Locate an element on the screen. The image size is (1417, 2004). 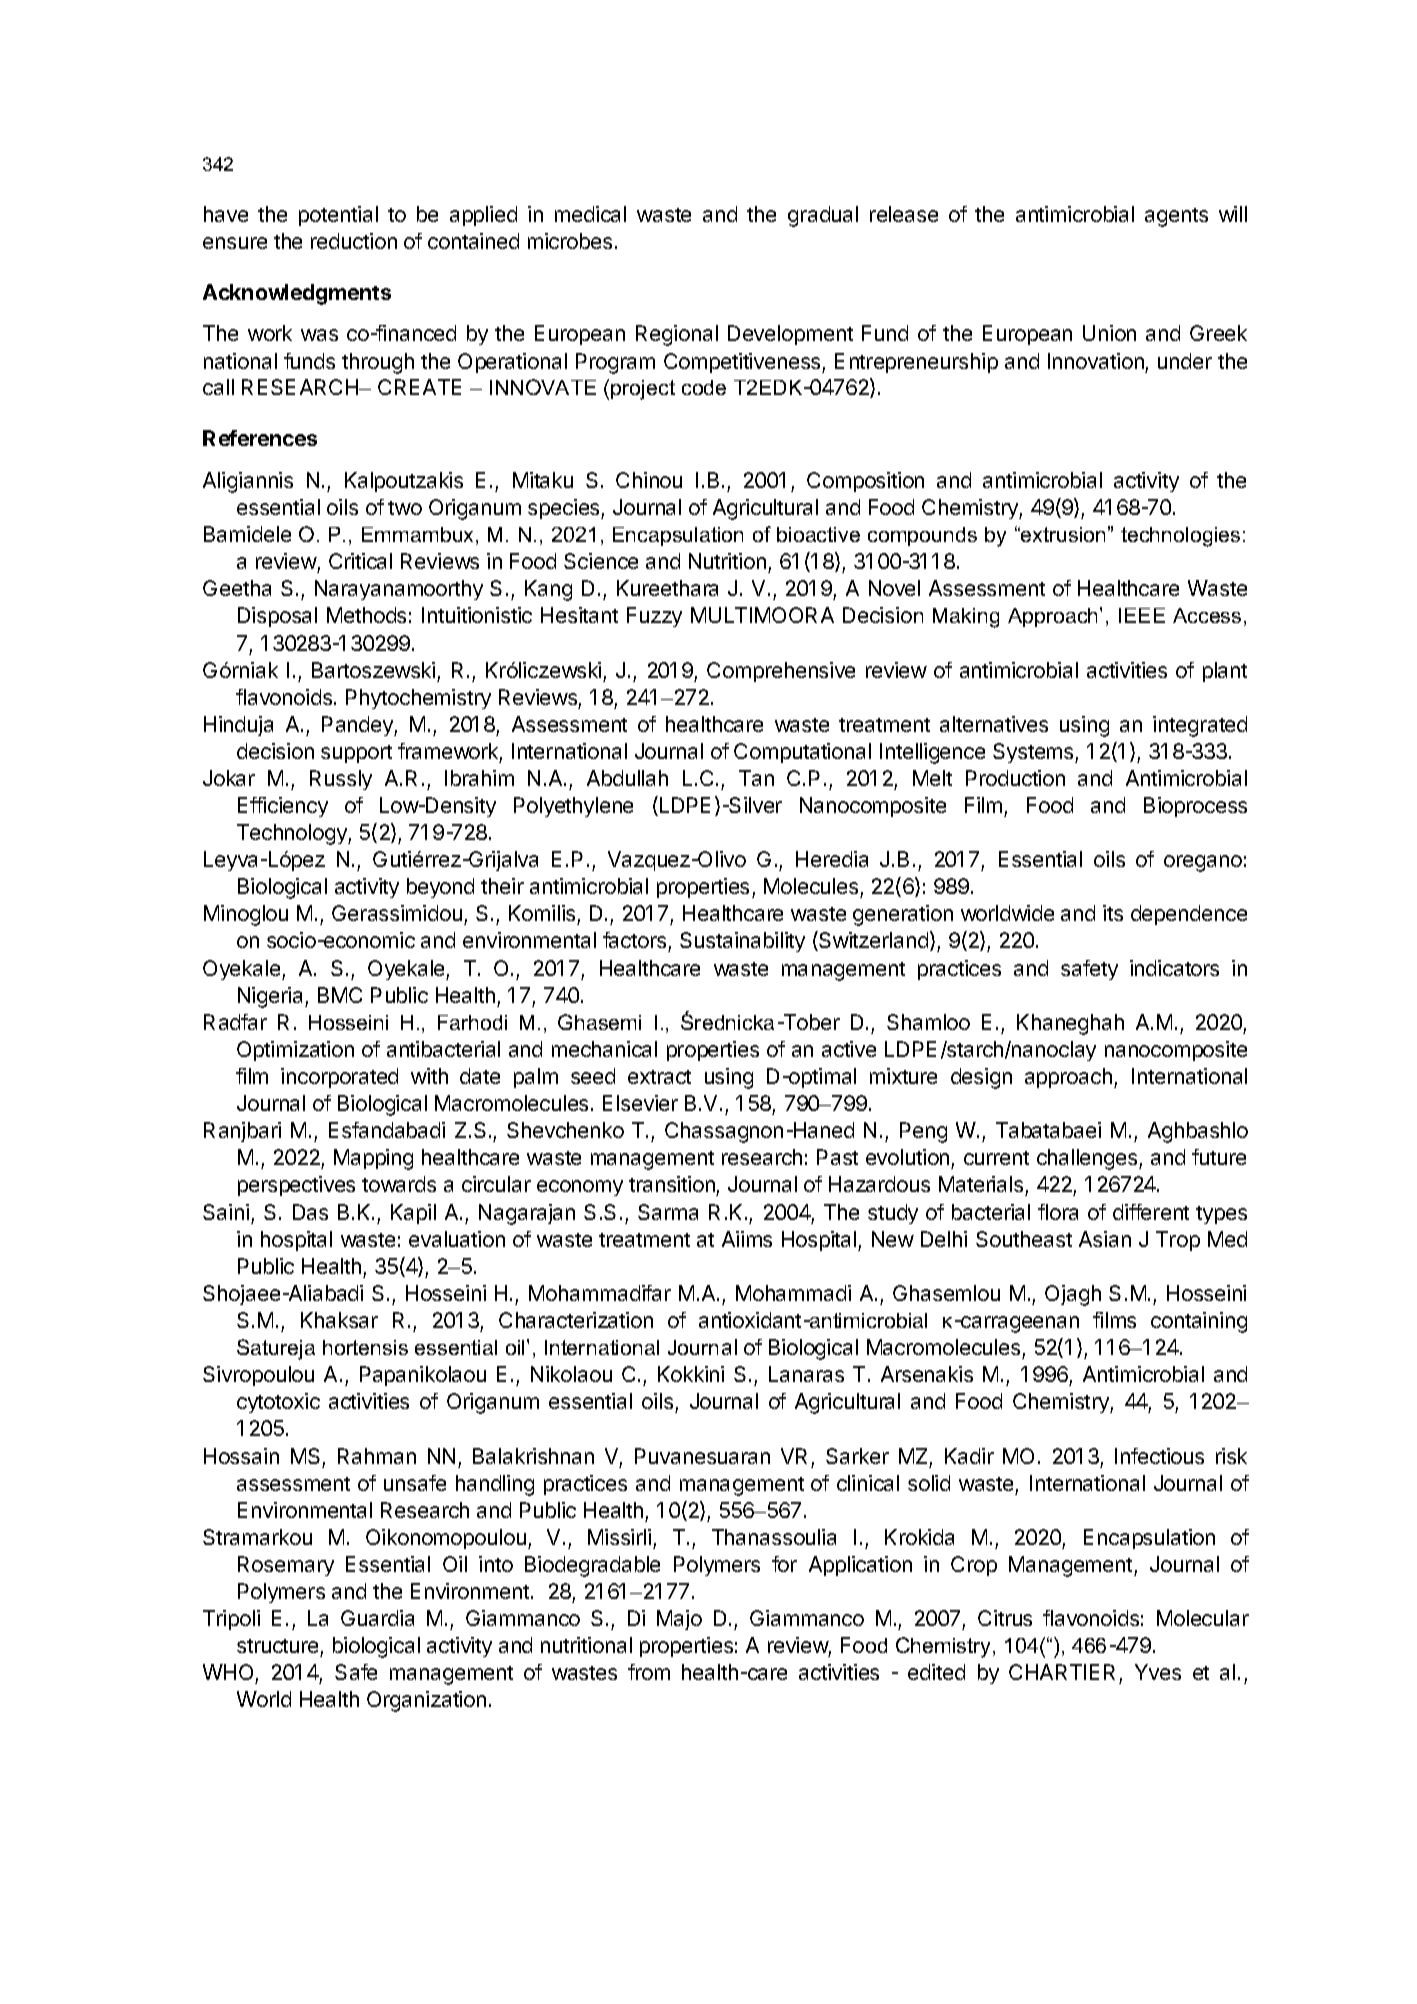
Computational is located at coordinates (802, 753).
